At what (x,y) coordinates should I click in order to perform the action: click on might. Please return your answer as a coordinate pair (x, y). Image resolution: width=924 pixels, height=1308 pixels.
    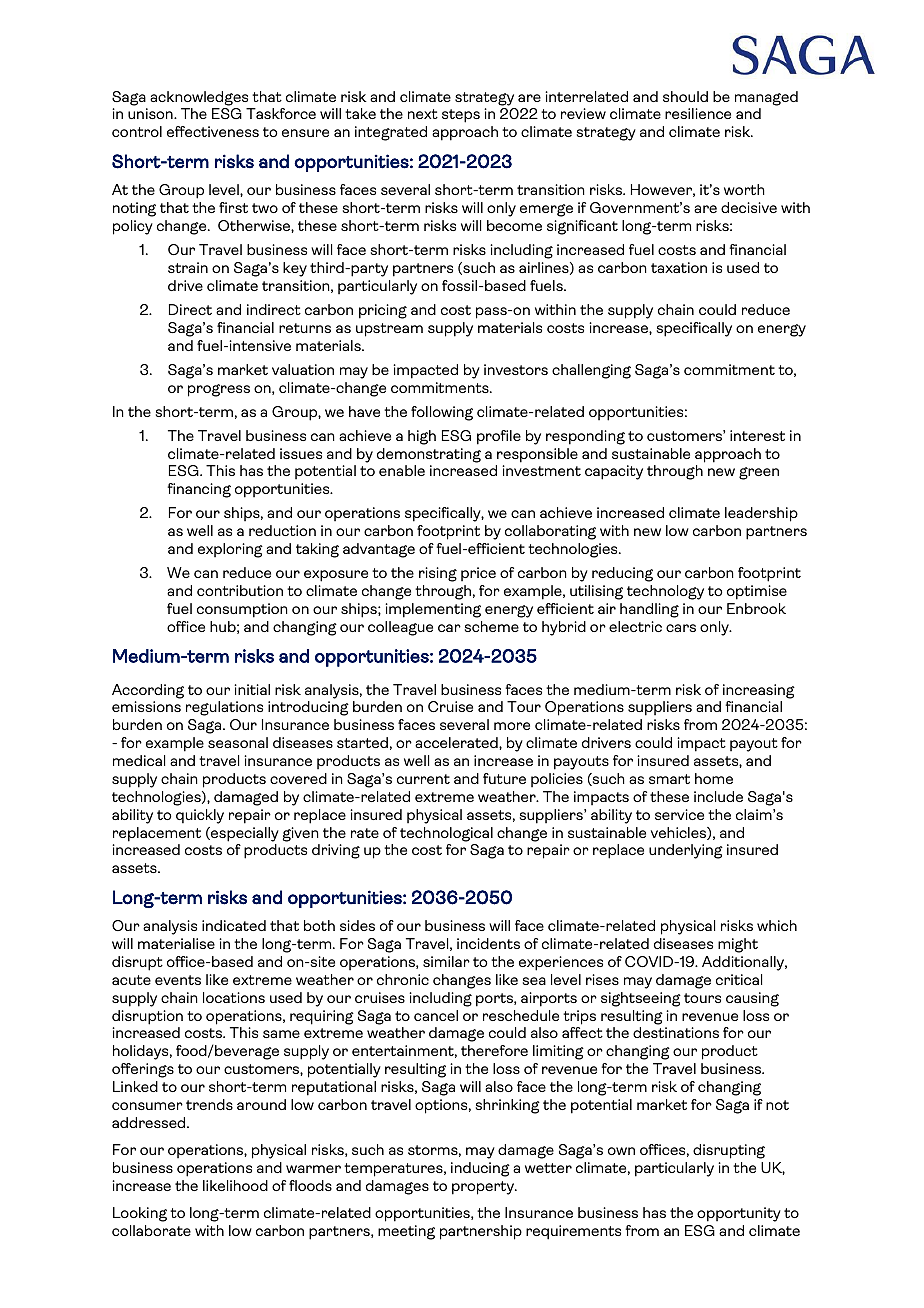
    Looking at the image, I should click on (738, 945).
